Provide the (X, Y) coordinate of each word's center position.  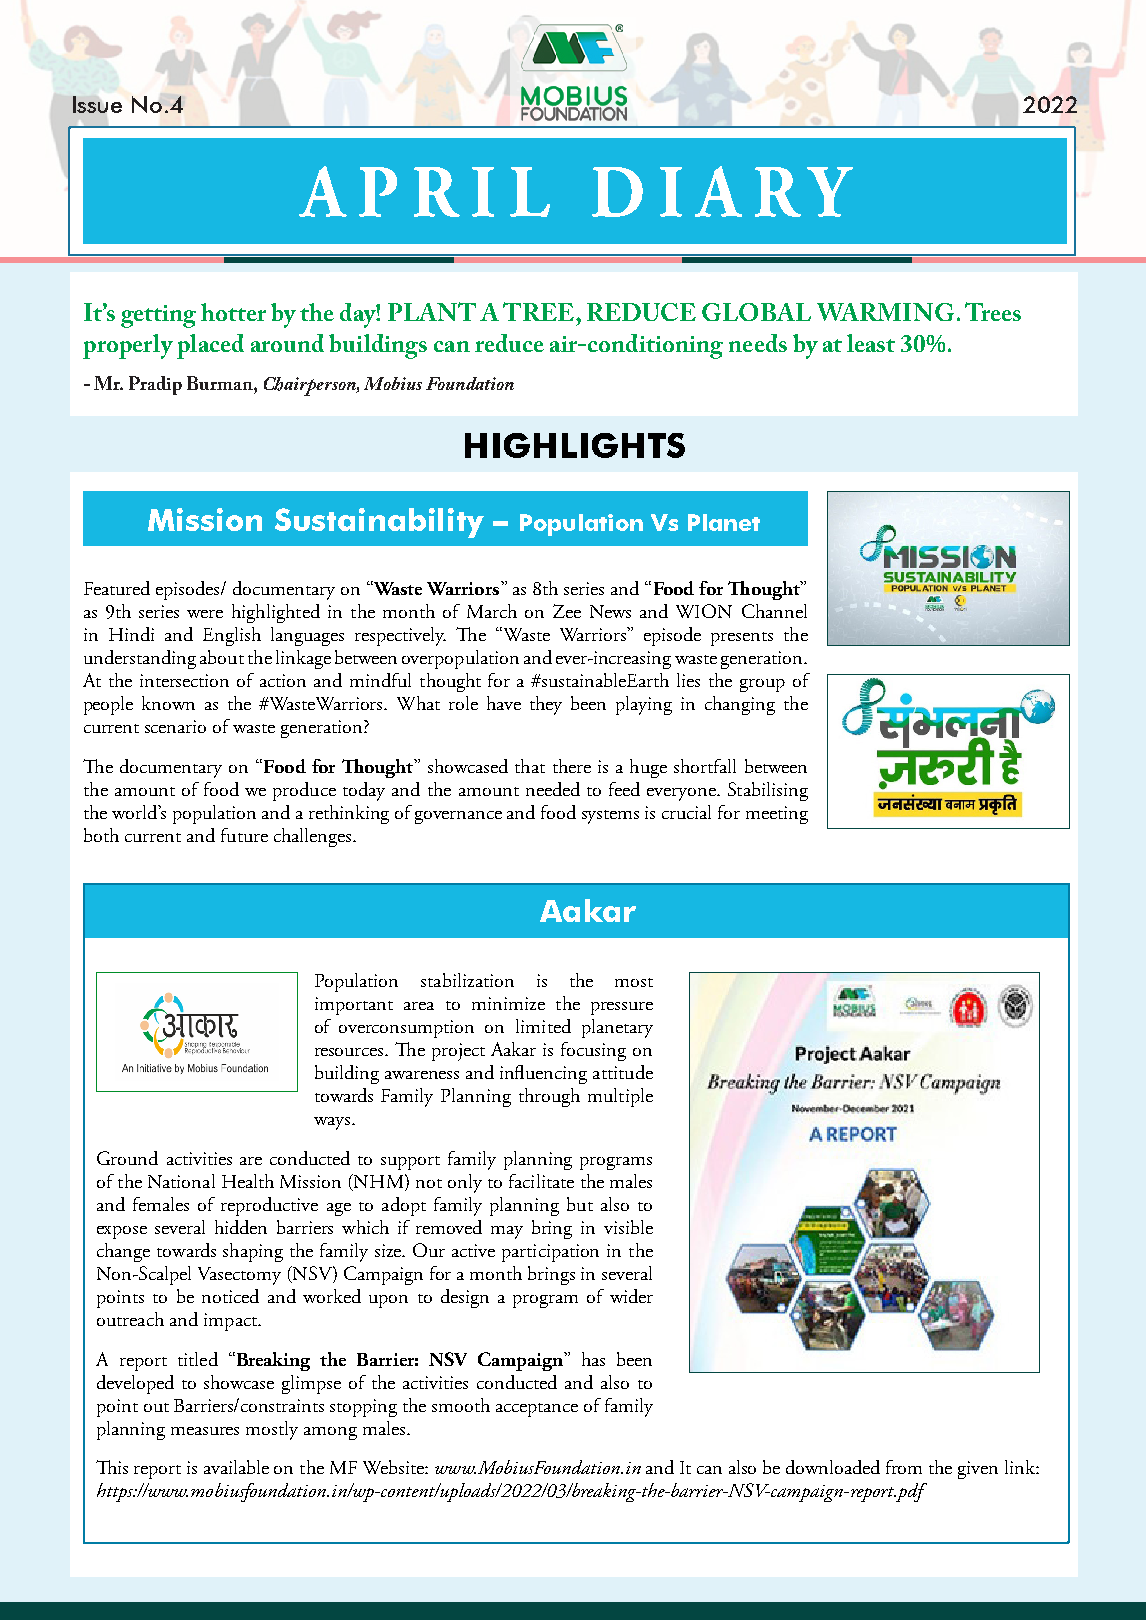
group (762, 685)
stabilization (467, 980)
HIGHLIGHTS (575, 445)
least (871, 343)
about (222, 657)
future (244, 835)
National (181, 1181)
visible (628, 1227)
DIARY (722, 191)
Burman (221, 383)
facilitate (541, 1181)
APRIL (424, 191)
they (546, 705)
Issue (97, 104)
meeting (777, 815)
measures (205, 1431)
